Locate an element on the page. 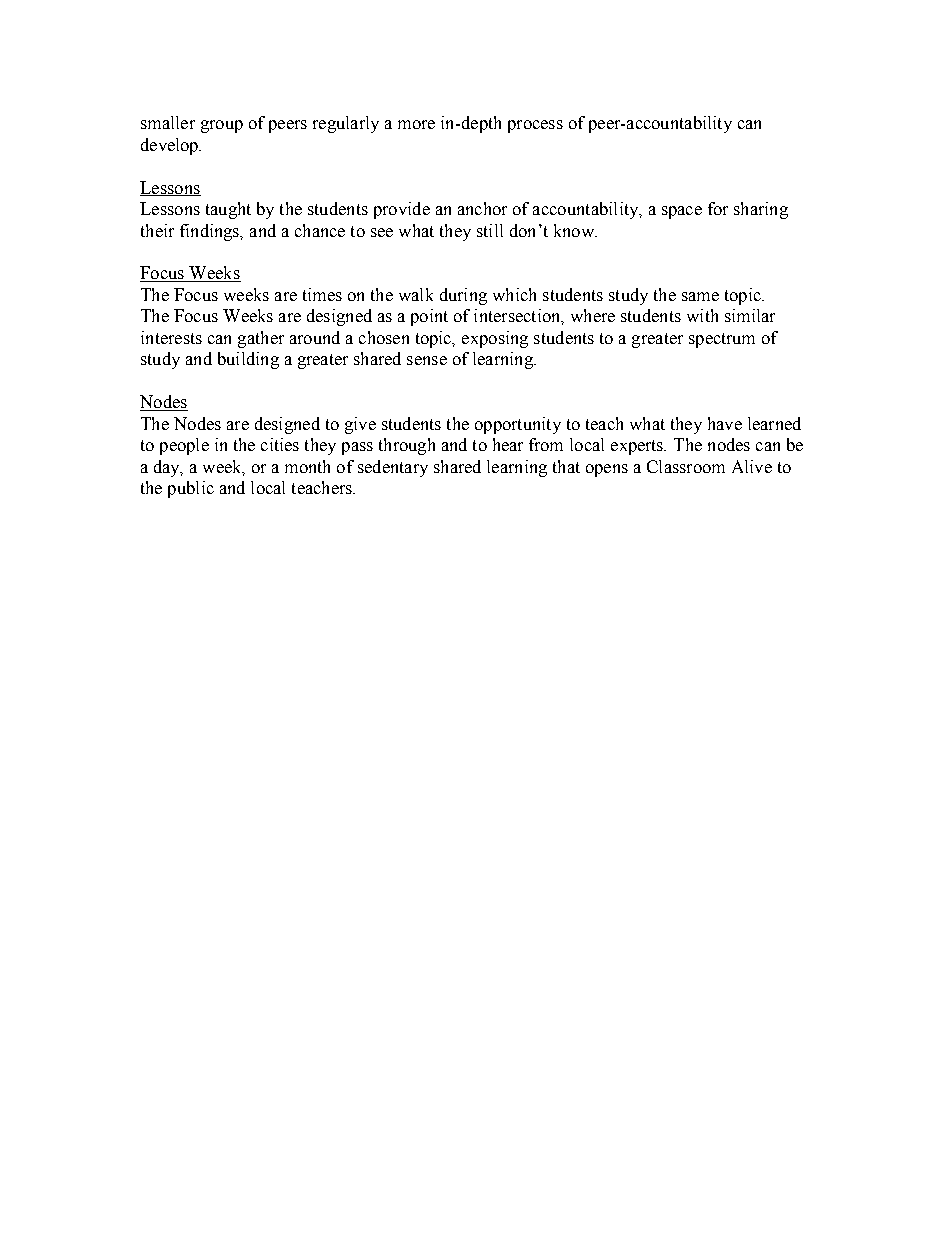  during is located at coordinates (463, 296).
